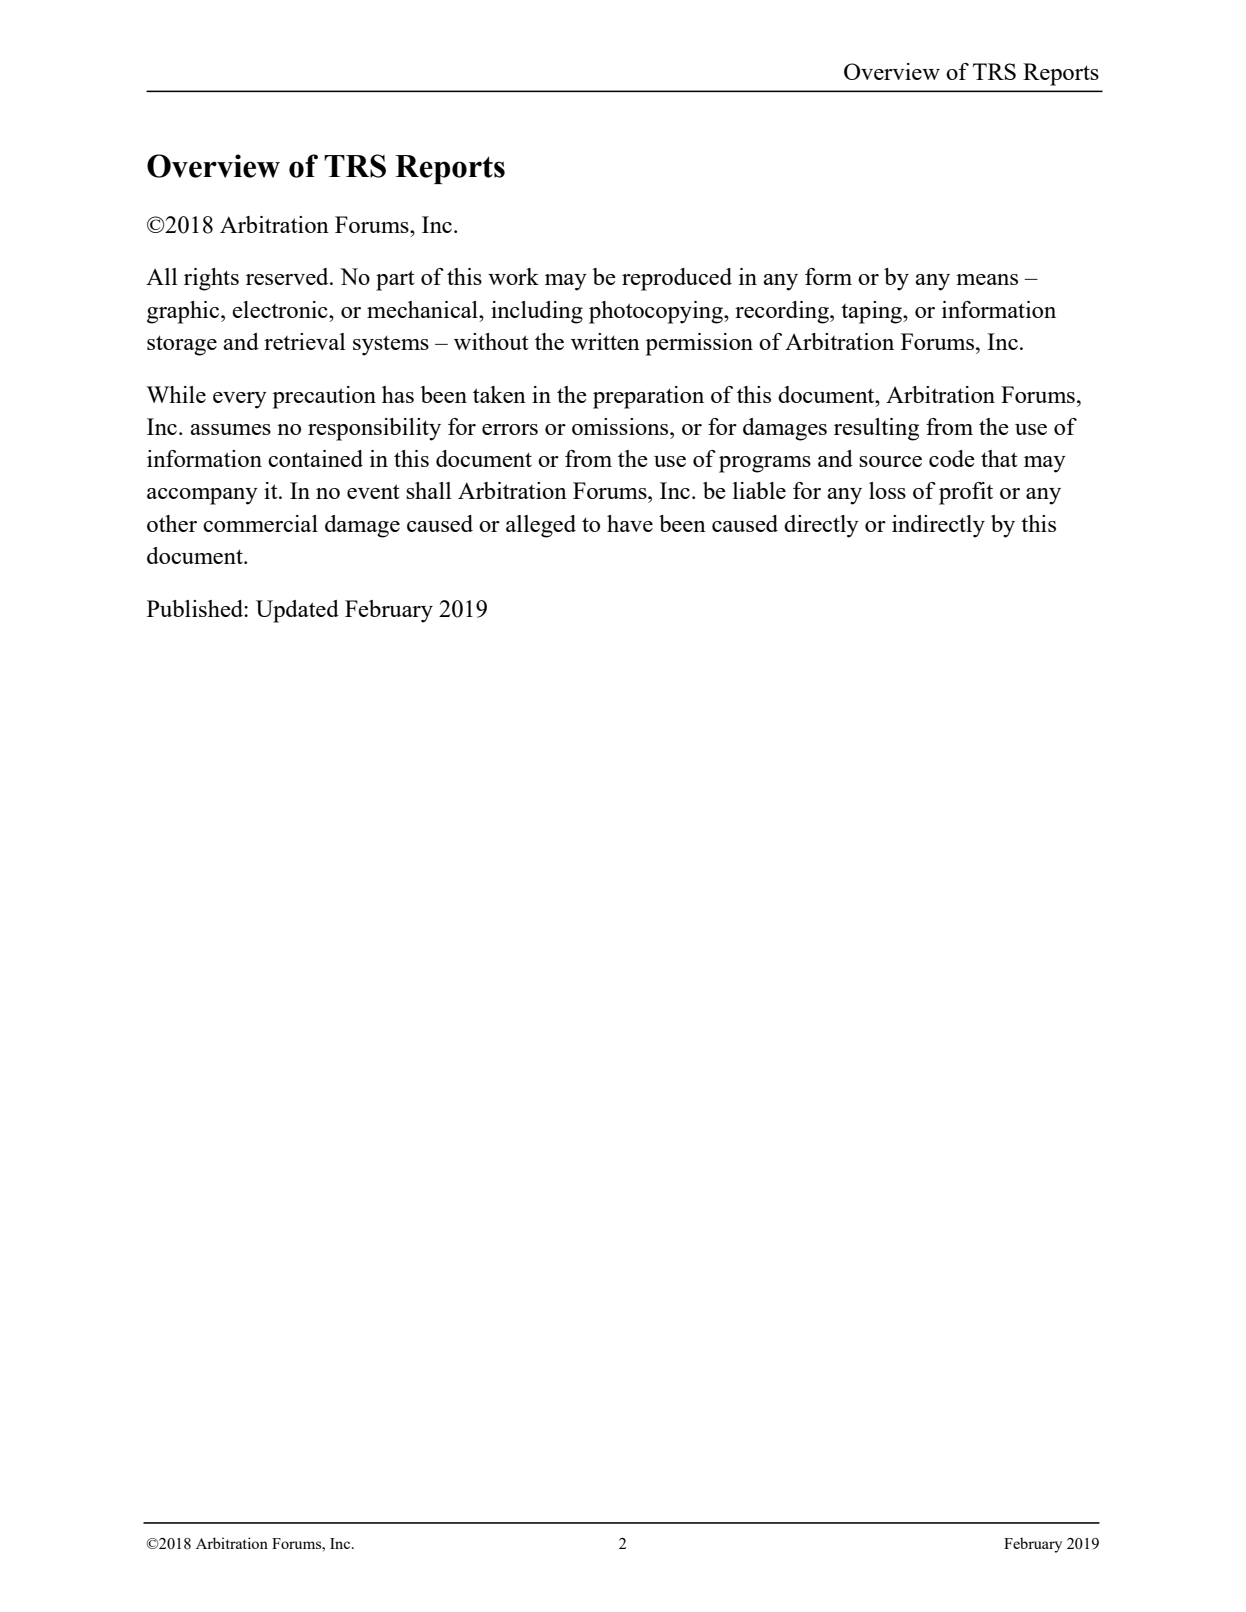  What do you see at coordinates (288, 276) in the screenshot?
I see `reserved` at bounding box center [288, 276].
